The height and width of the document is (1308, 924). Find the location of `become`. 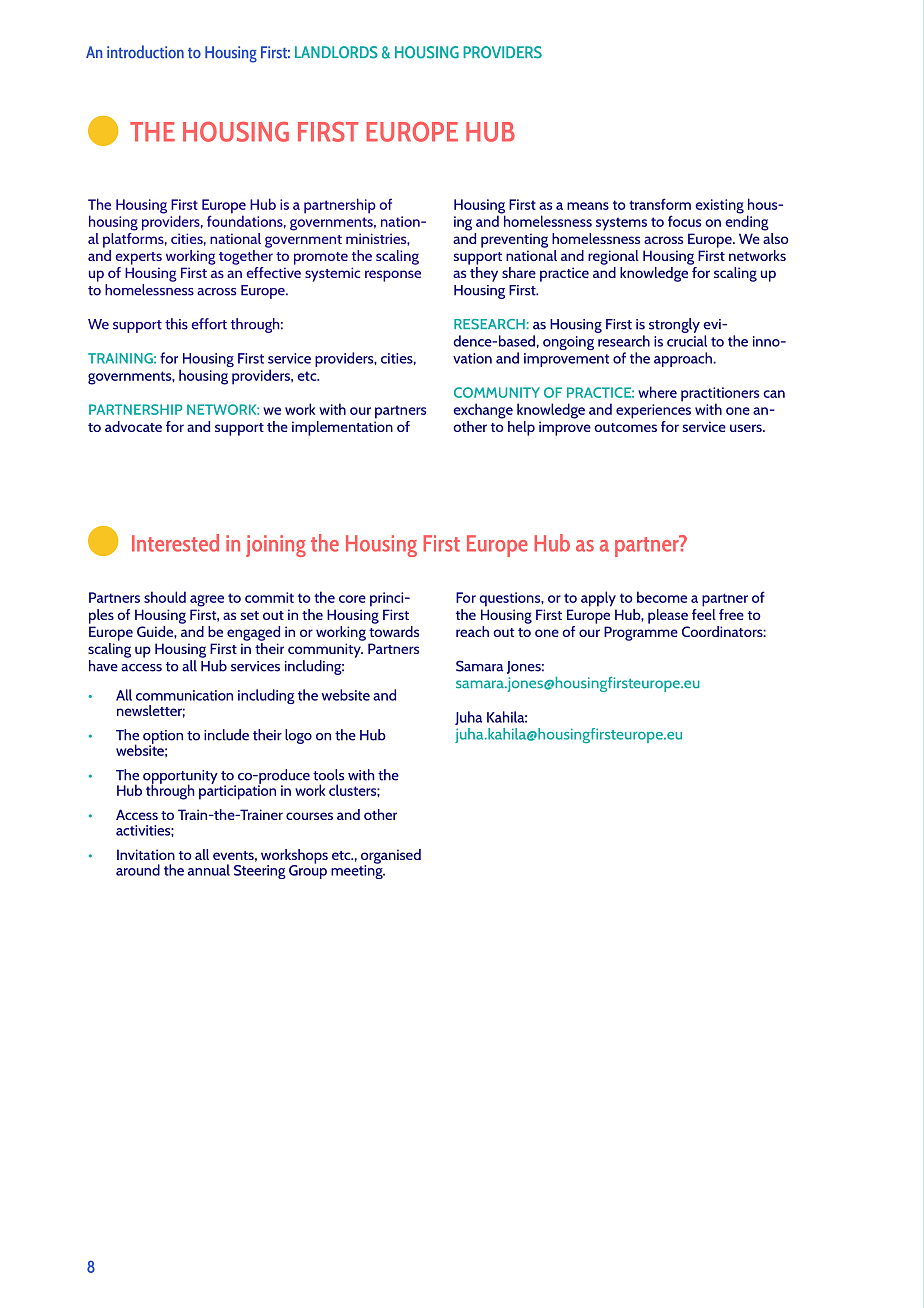

become is located at coordinates (662, 597).
